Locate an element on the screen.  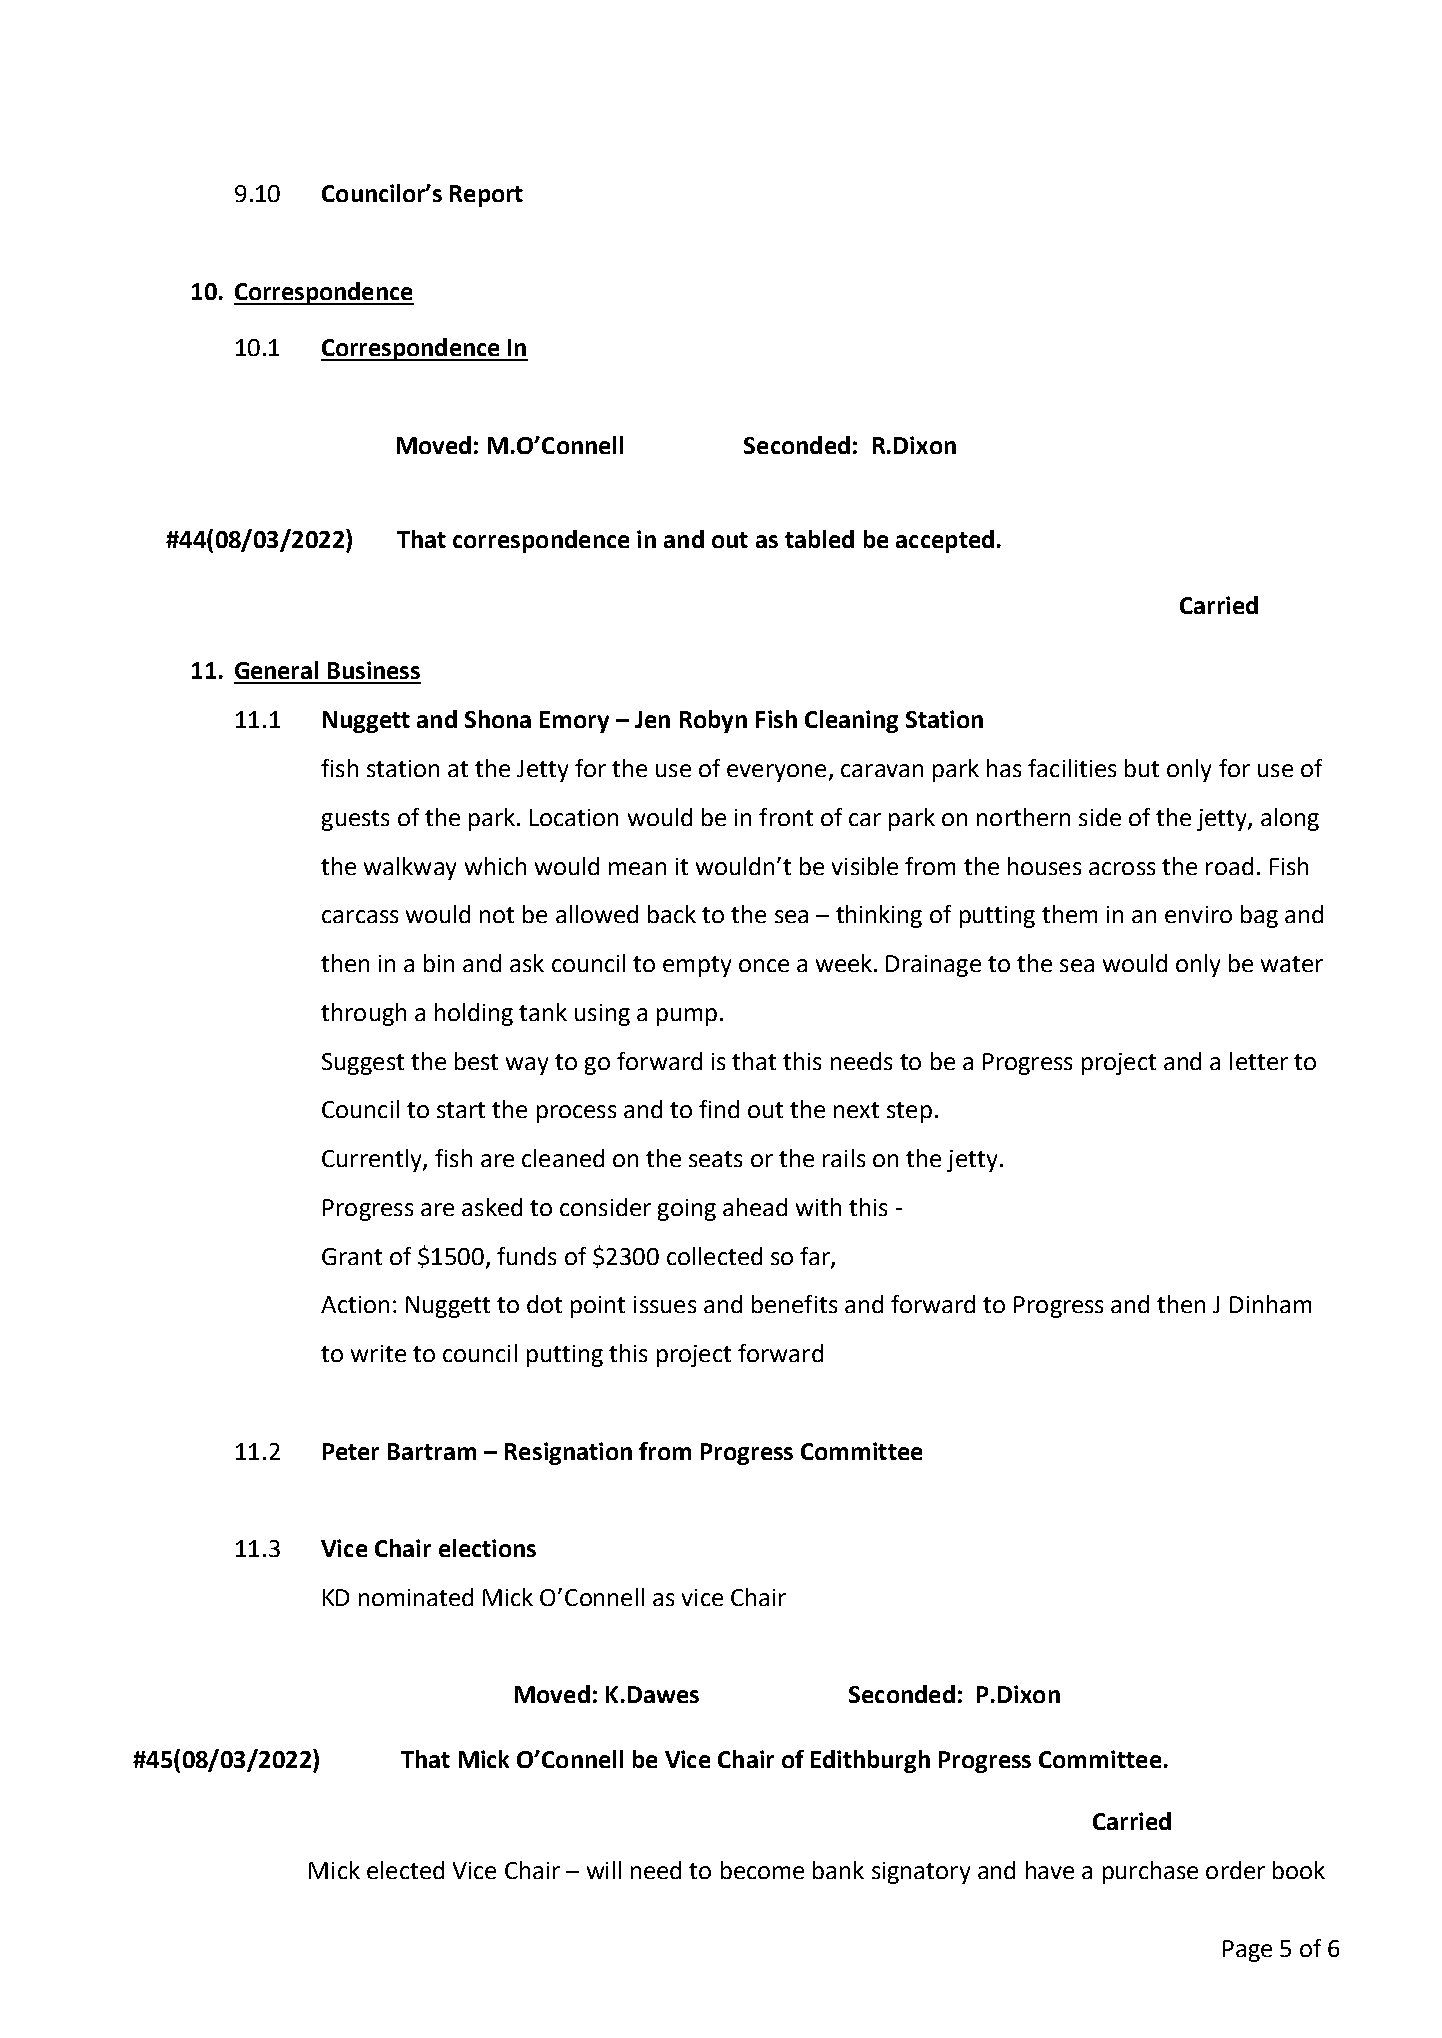
letter is located at coordinates (1259, 1061).
